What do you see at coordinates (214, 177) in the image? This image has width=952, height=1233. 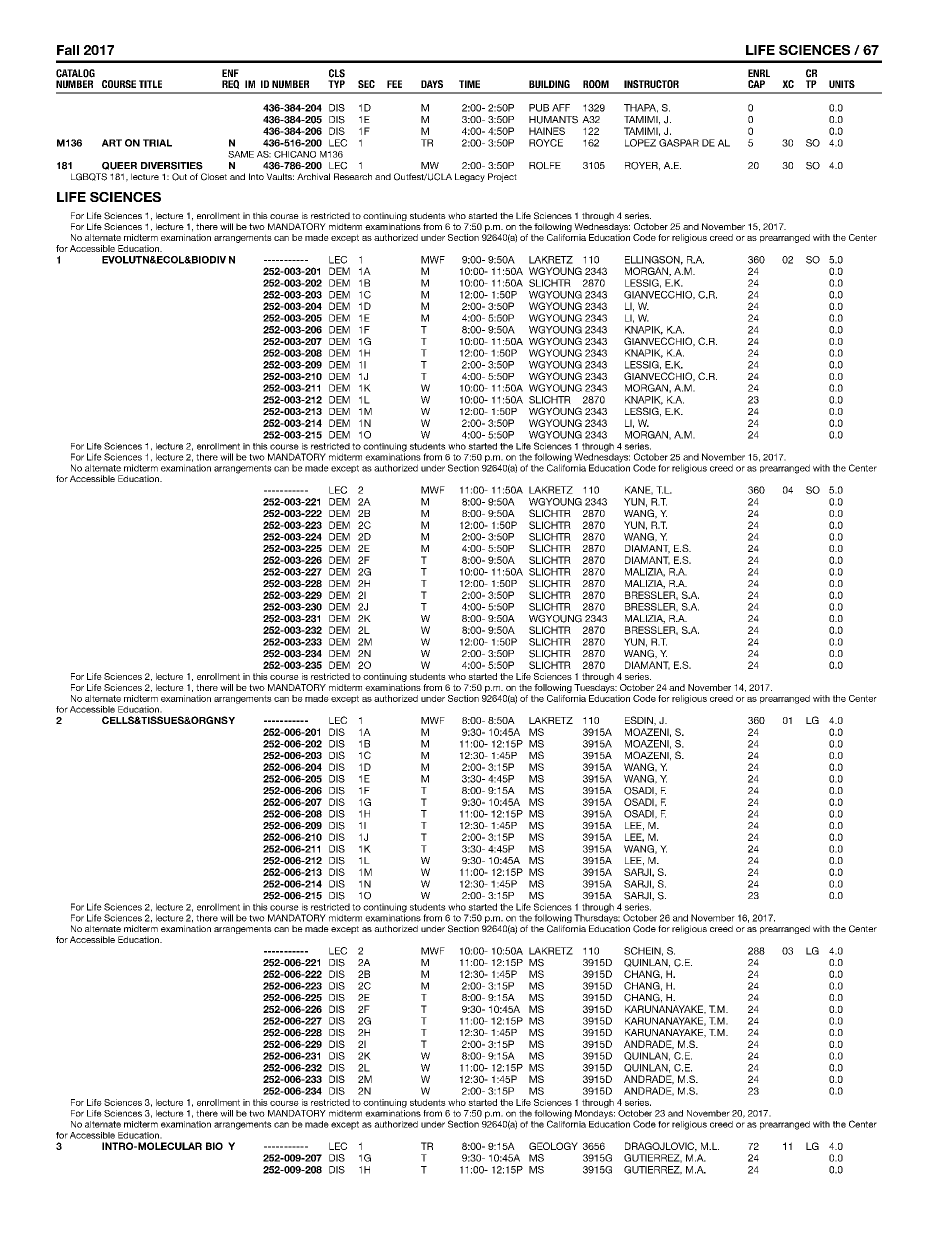 I see `Closet` at bounding box center [214, 177].
